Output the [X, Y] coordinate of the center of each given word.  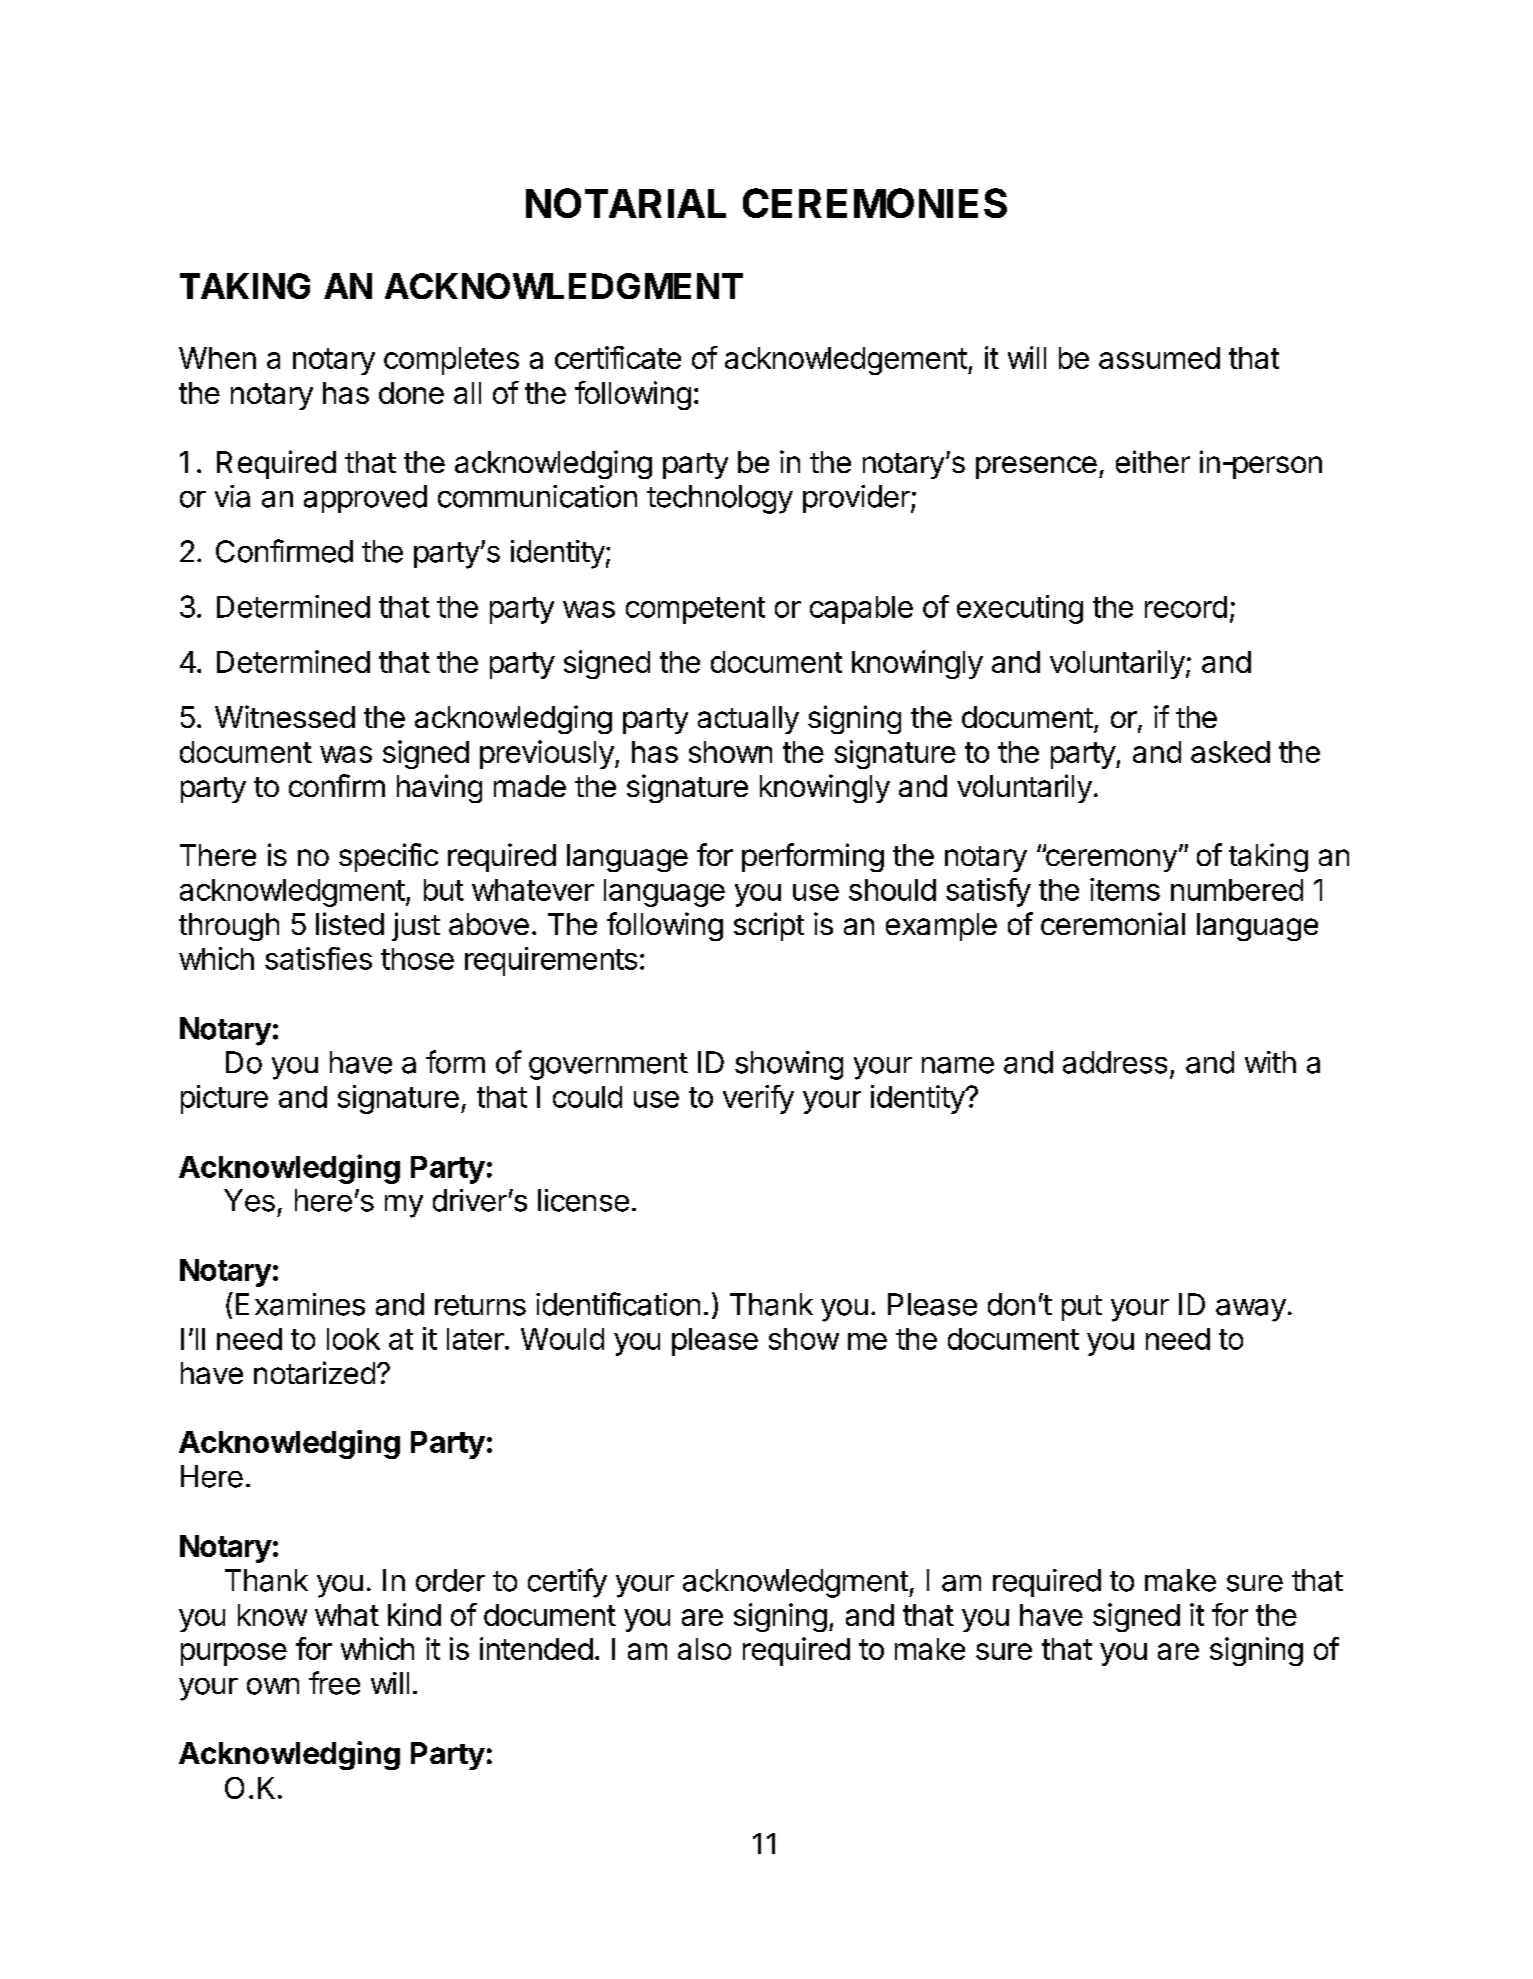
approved [365, 499]
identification [618, 1304]
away [1251, 1310]
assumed [1159, 358]
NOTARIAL [626, 203]
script [769, 926]
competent [695, 610]
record [1186, 607]
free [334, 1683]
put [1082, 1308]
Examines [300, 1304]
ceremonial [1113, 923]
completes [451, 361]
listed [350, 923]
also [704, 1649]
